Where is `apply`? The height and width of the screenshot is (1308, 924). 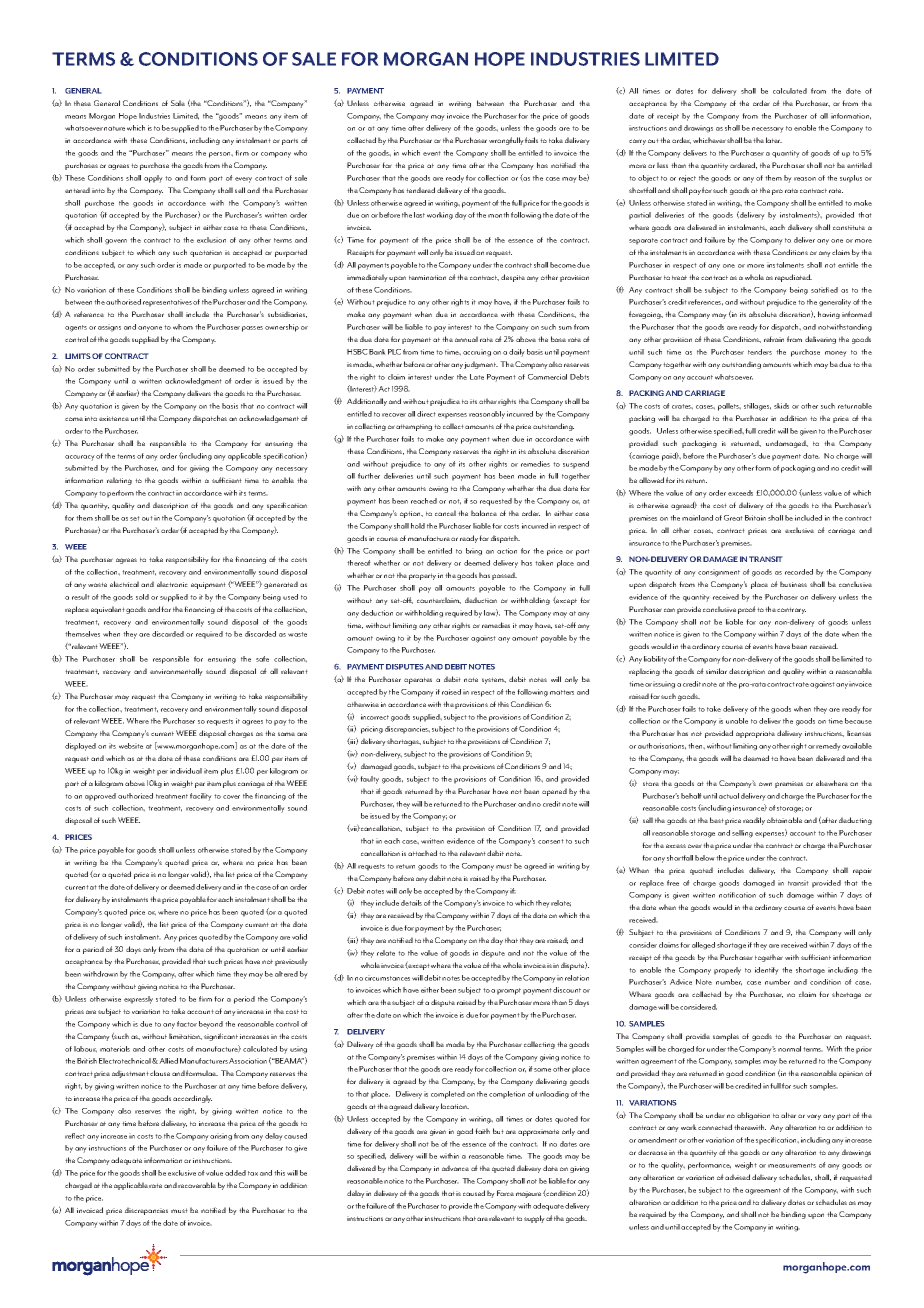 apply is located at coordinates (153, 179).
